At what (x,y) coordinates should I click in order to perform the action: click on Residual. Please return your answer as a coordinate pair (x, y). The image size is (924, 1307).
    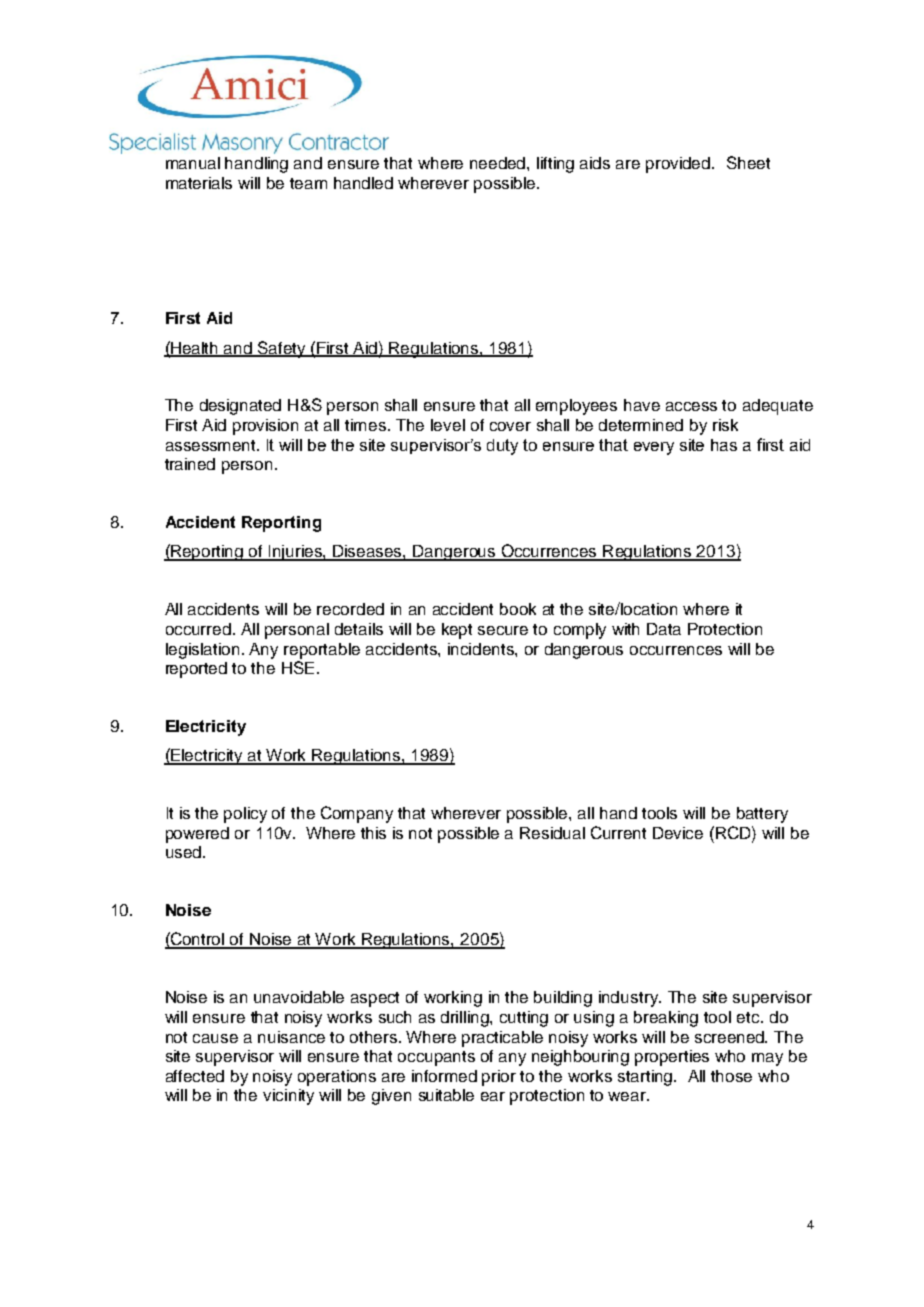
    Looking at the image, I should click on (552, 833).
